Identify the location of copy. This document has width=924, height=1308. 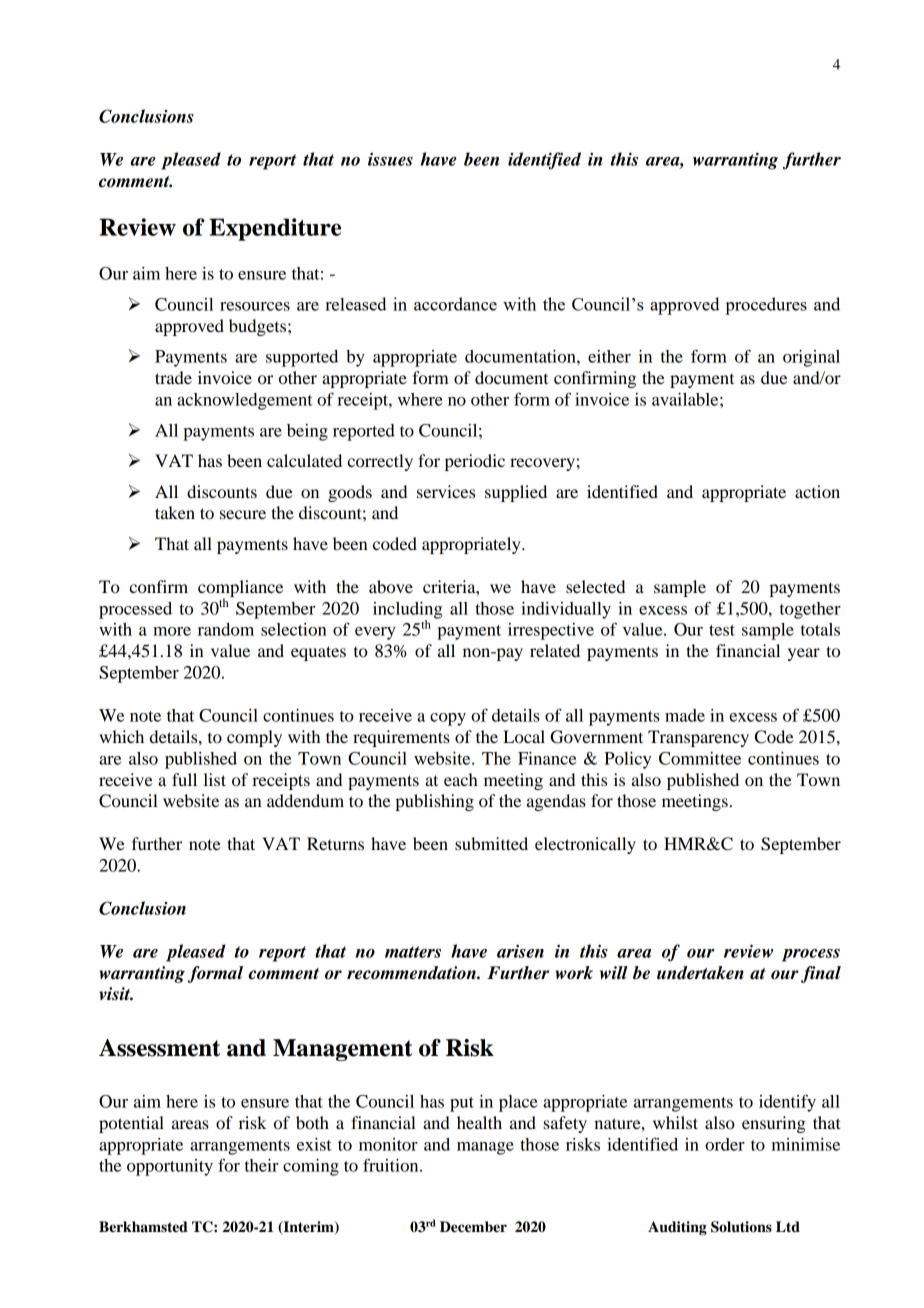
(448, 719).
